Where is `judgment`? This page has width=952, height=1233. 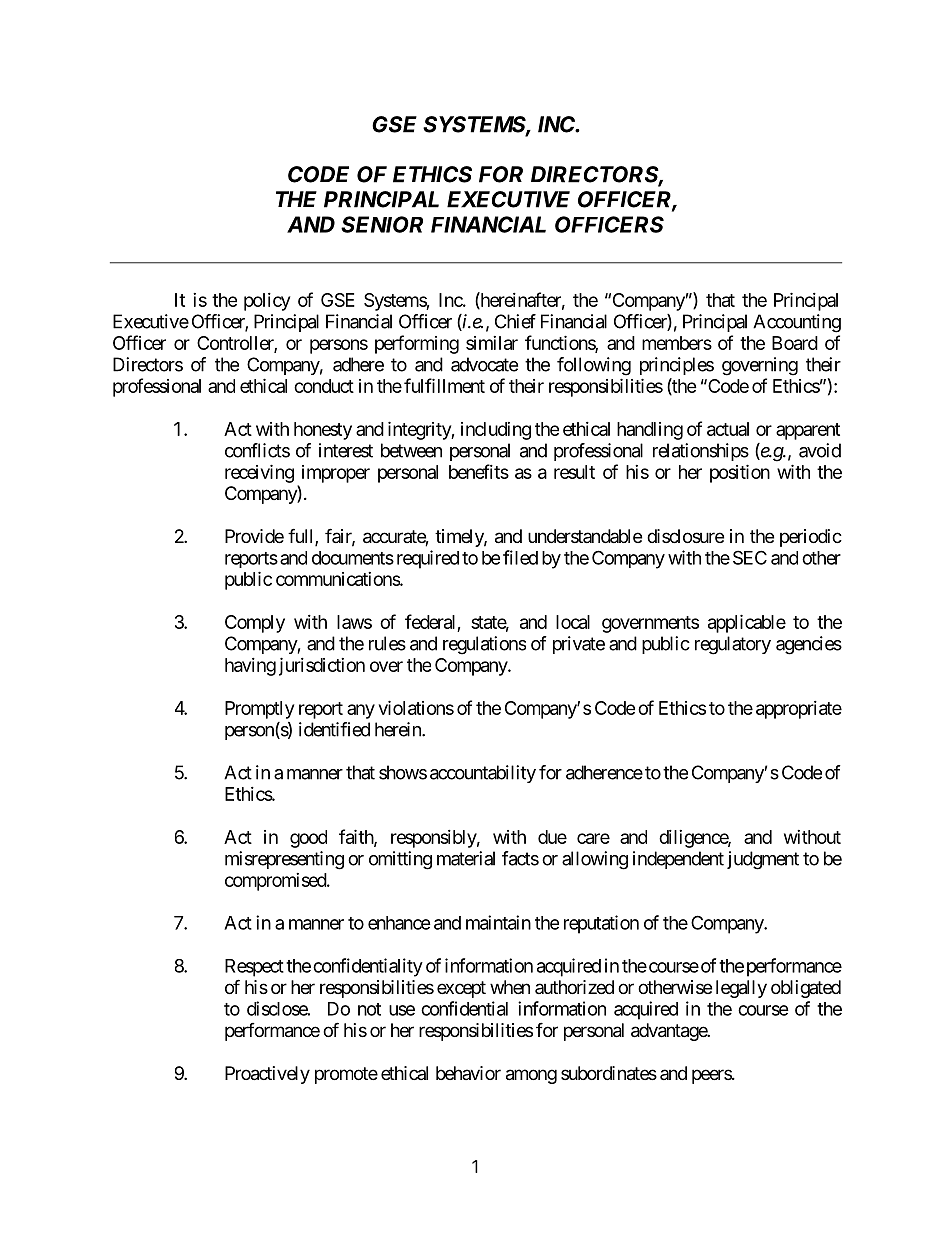 judgment is located at coordinates (763, 860).
